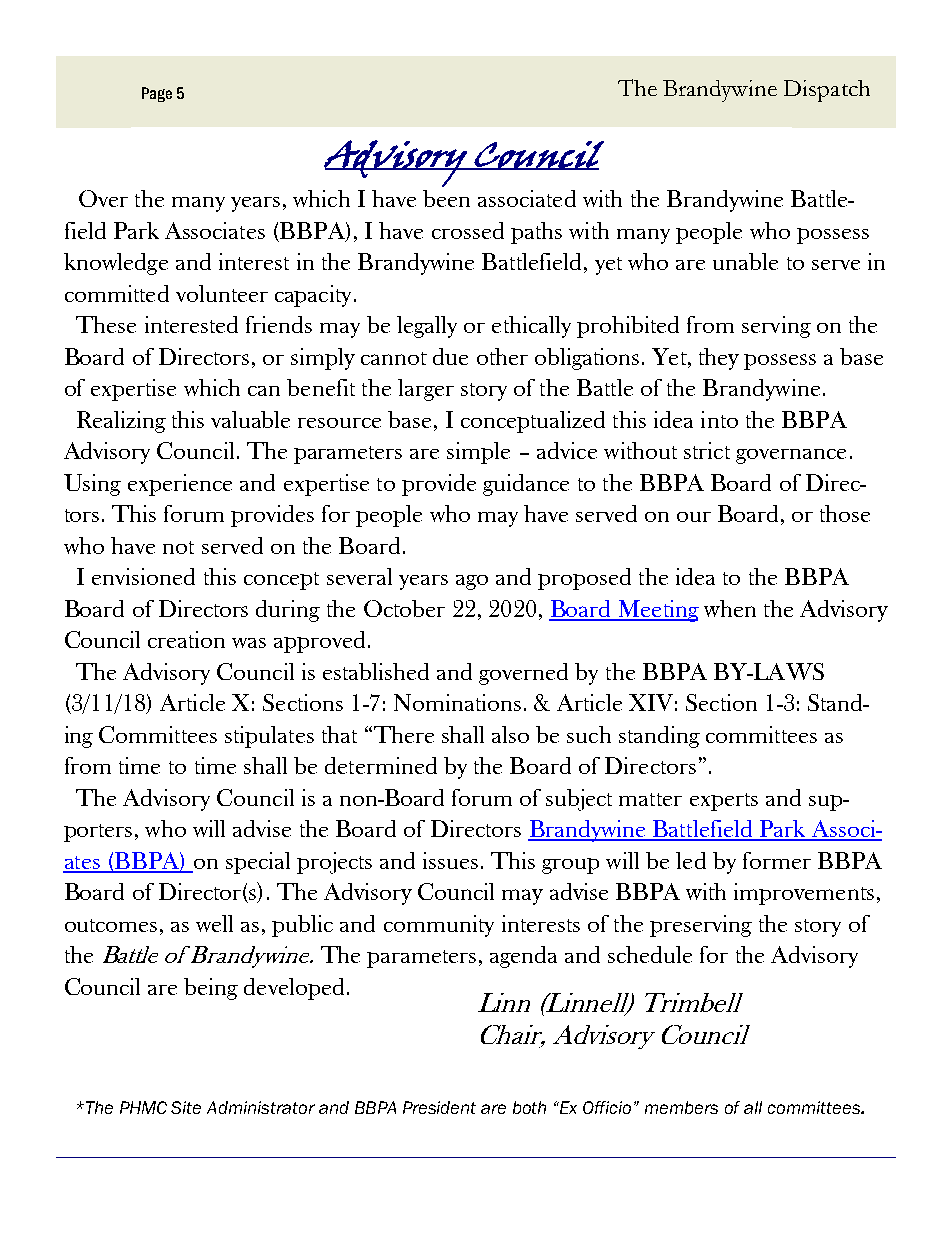 The width and height of the image is (952, 1233). I want to click on been, so click(446, 198).
